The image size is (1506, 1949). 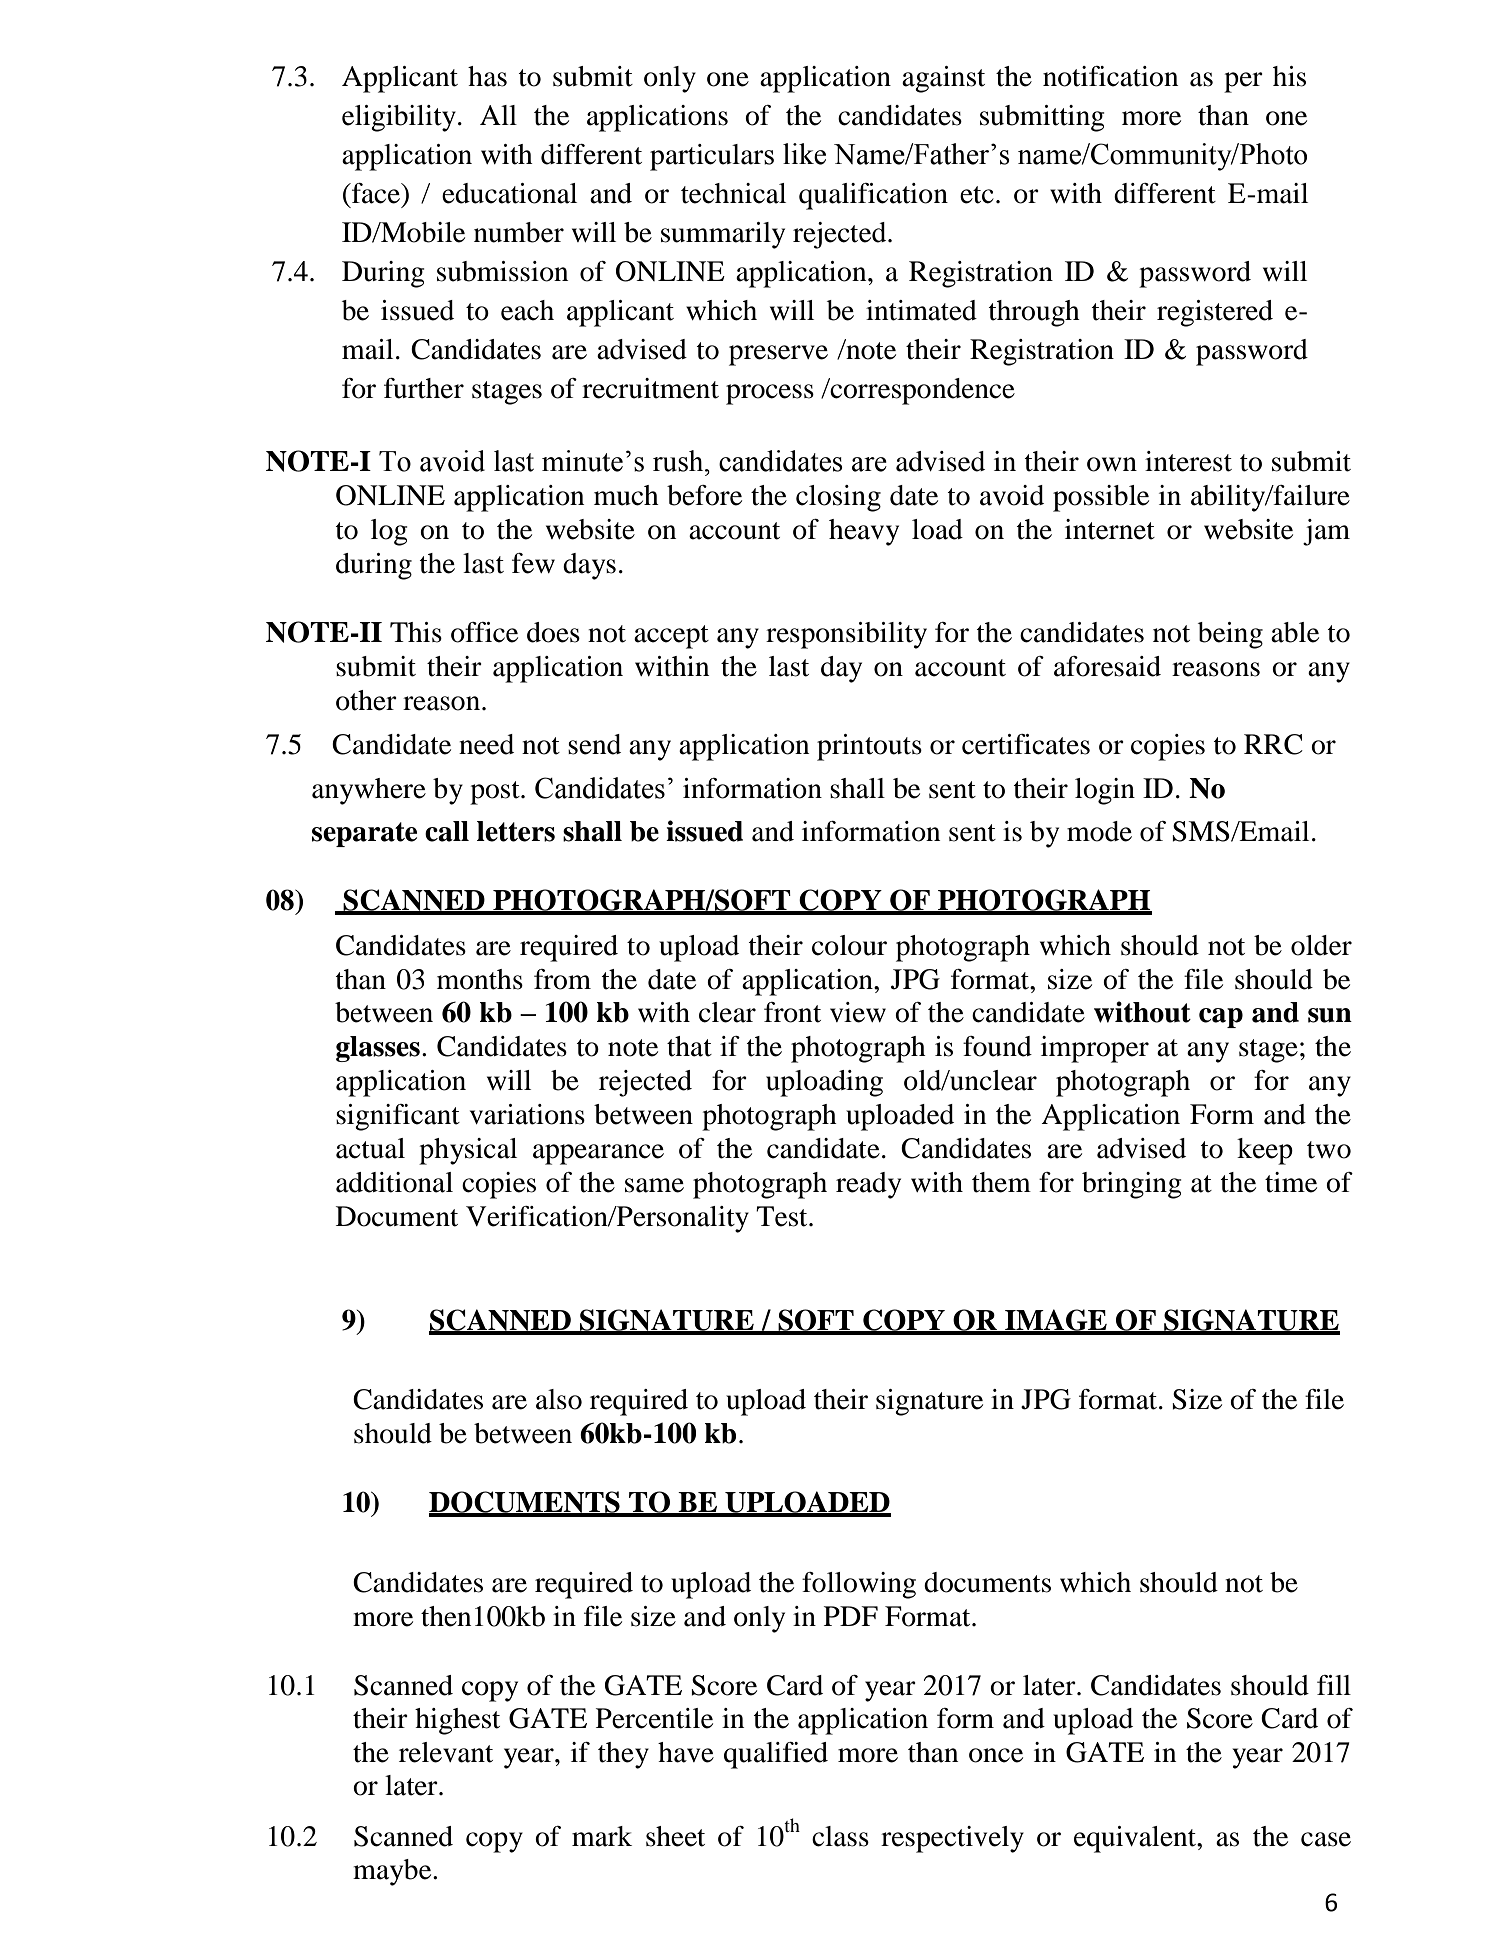 What do you see at coordinates (1326, 1839) in the screenshot?
I see `case` at bounding box center [1326, 1839].
